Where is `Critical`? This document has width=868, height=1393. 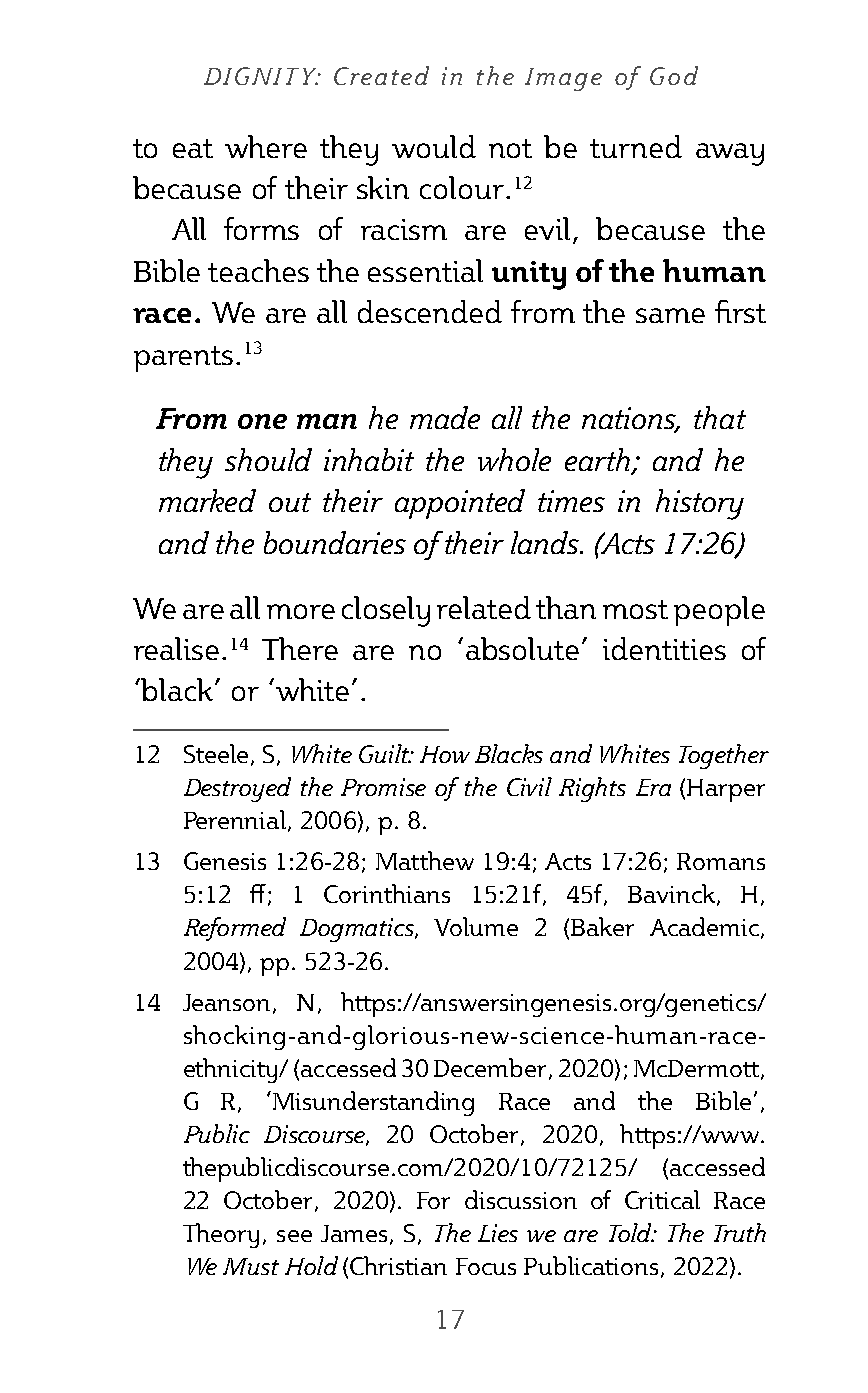 Critical is located at coordinates (662, 1199).
